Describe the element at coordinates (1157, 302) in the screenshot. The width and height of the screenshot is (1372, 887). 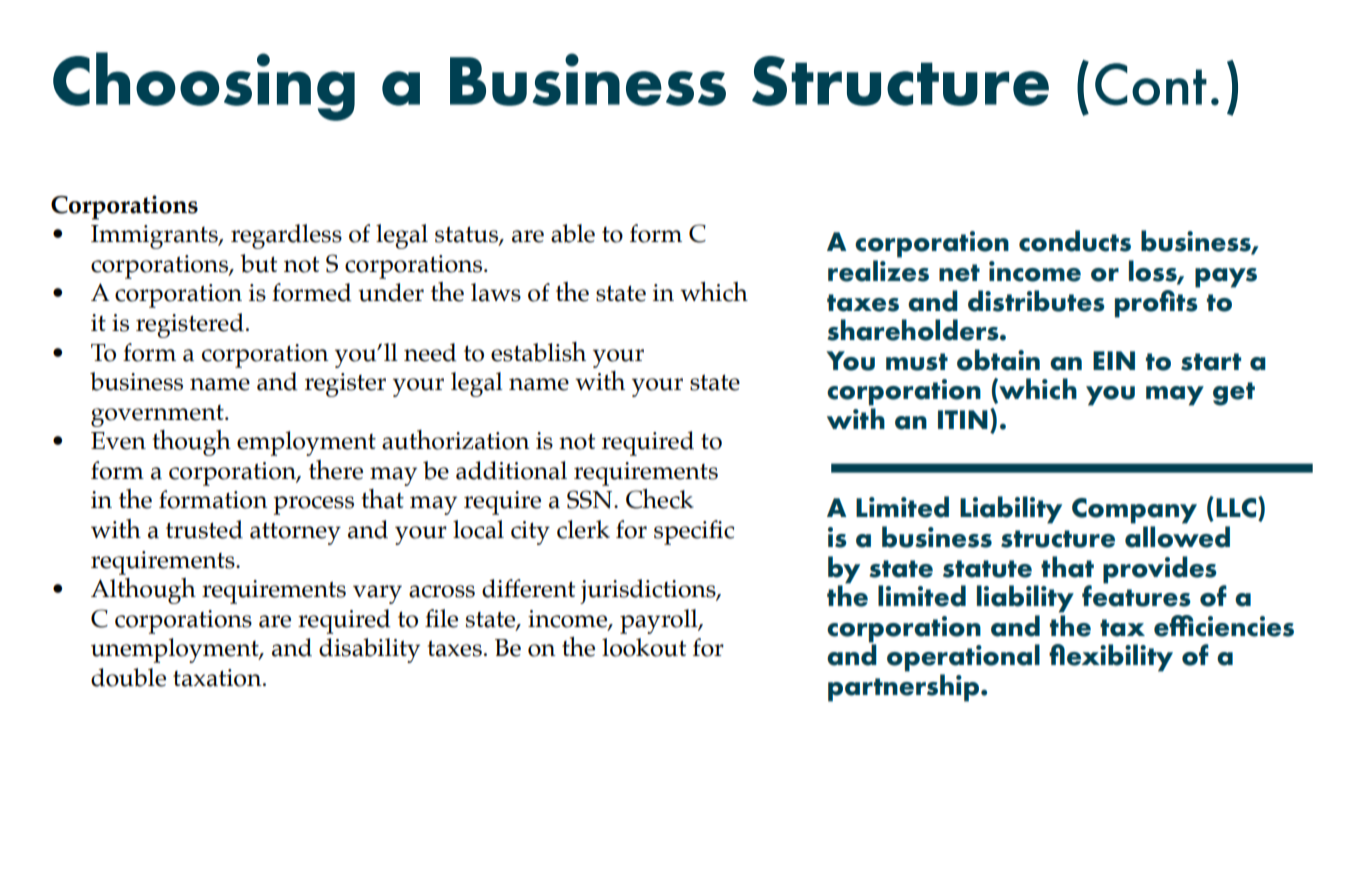
I see `profits` at that location.
